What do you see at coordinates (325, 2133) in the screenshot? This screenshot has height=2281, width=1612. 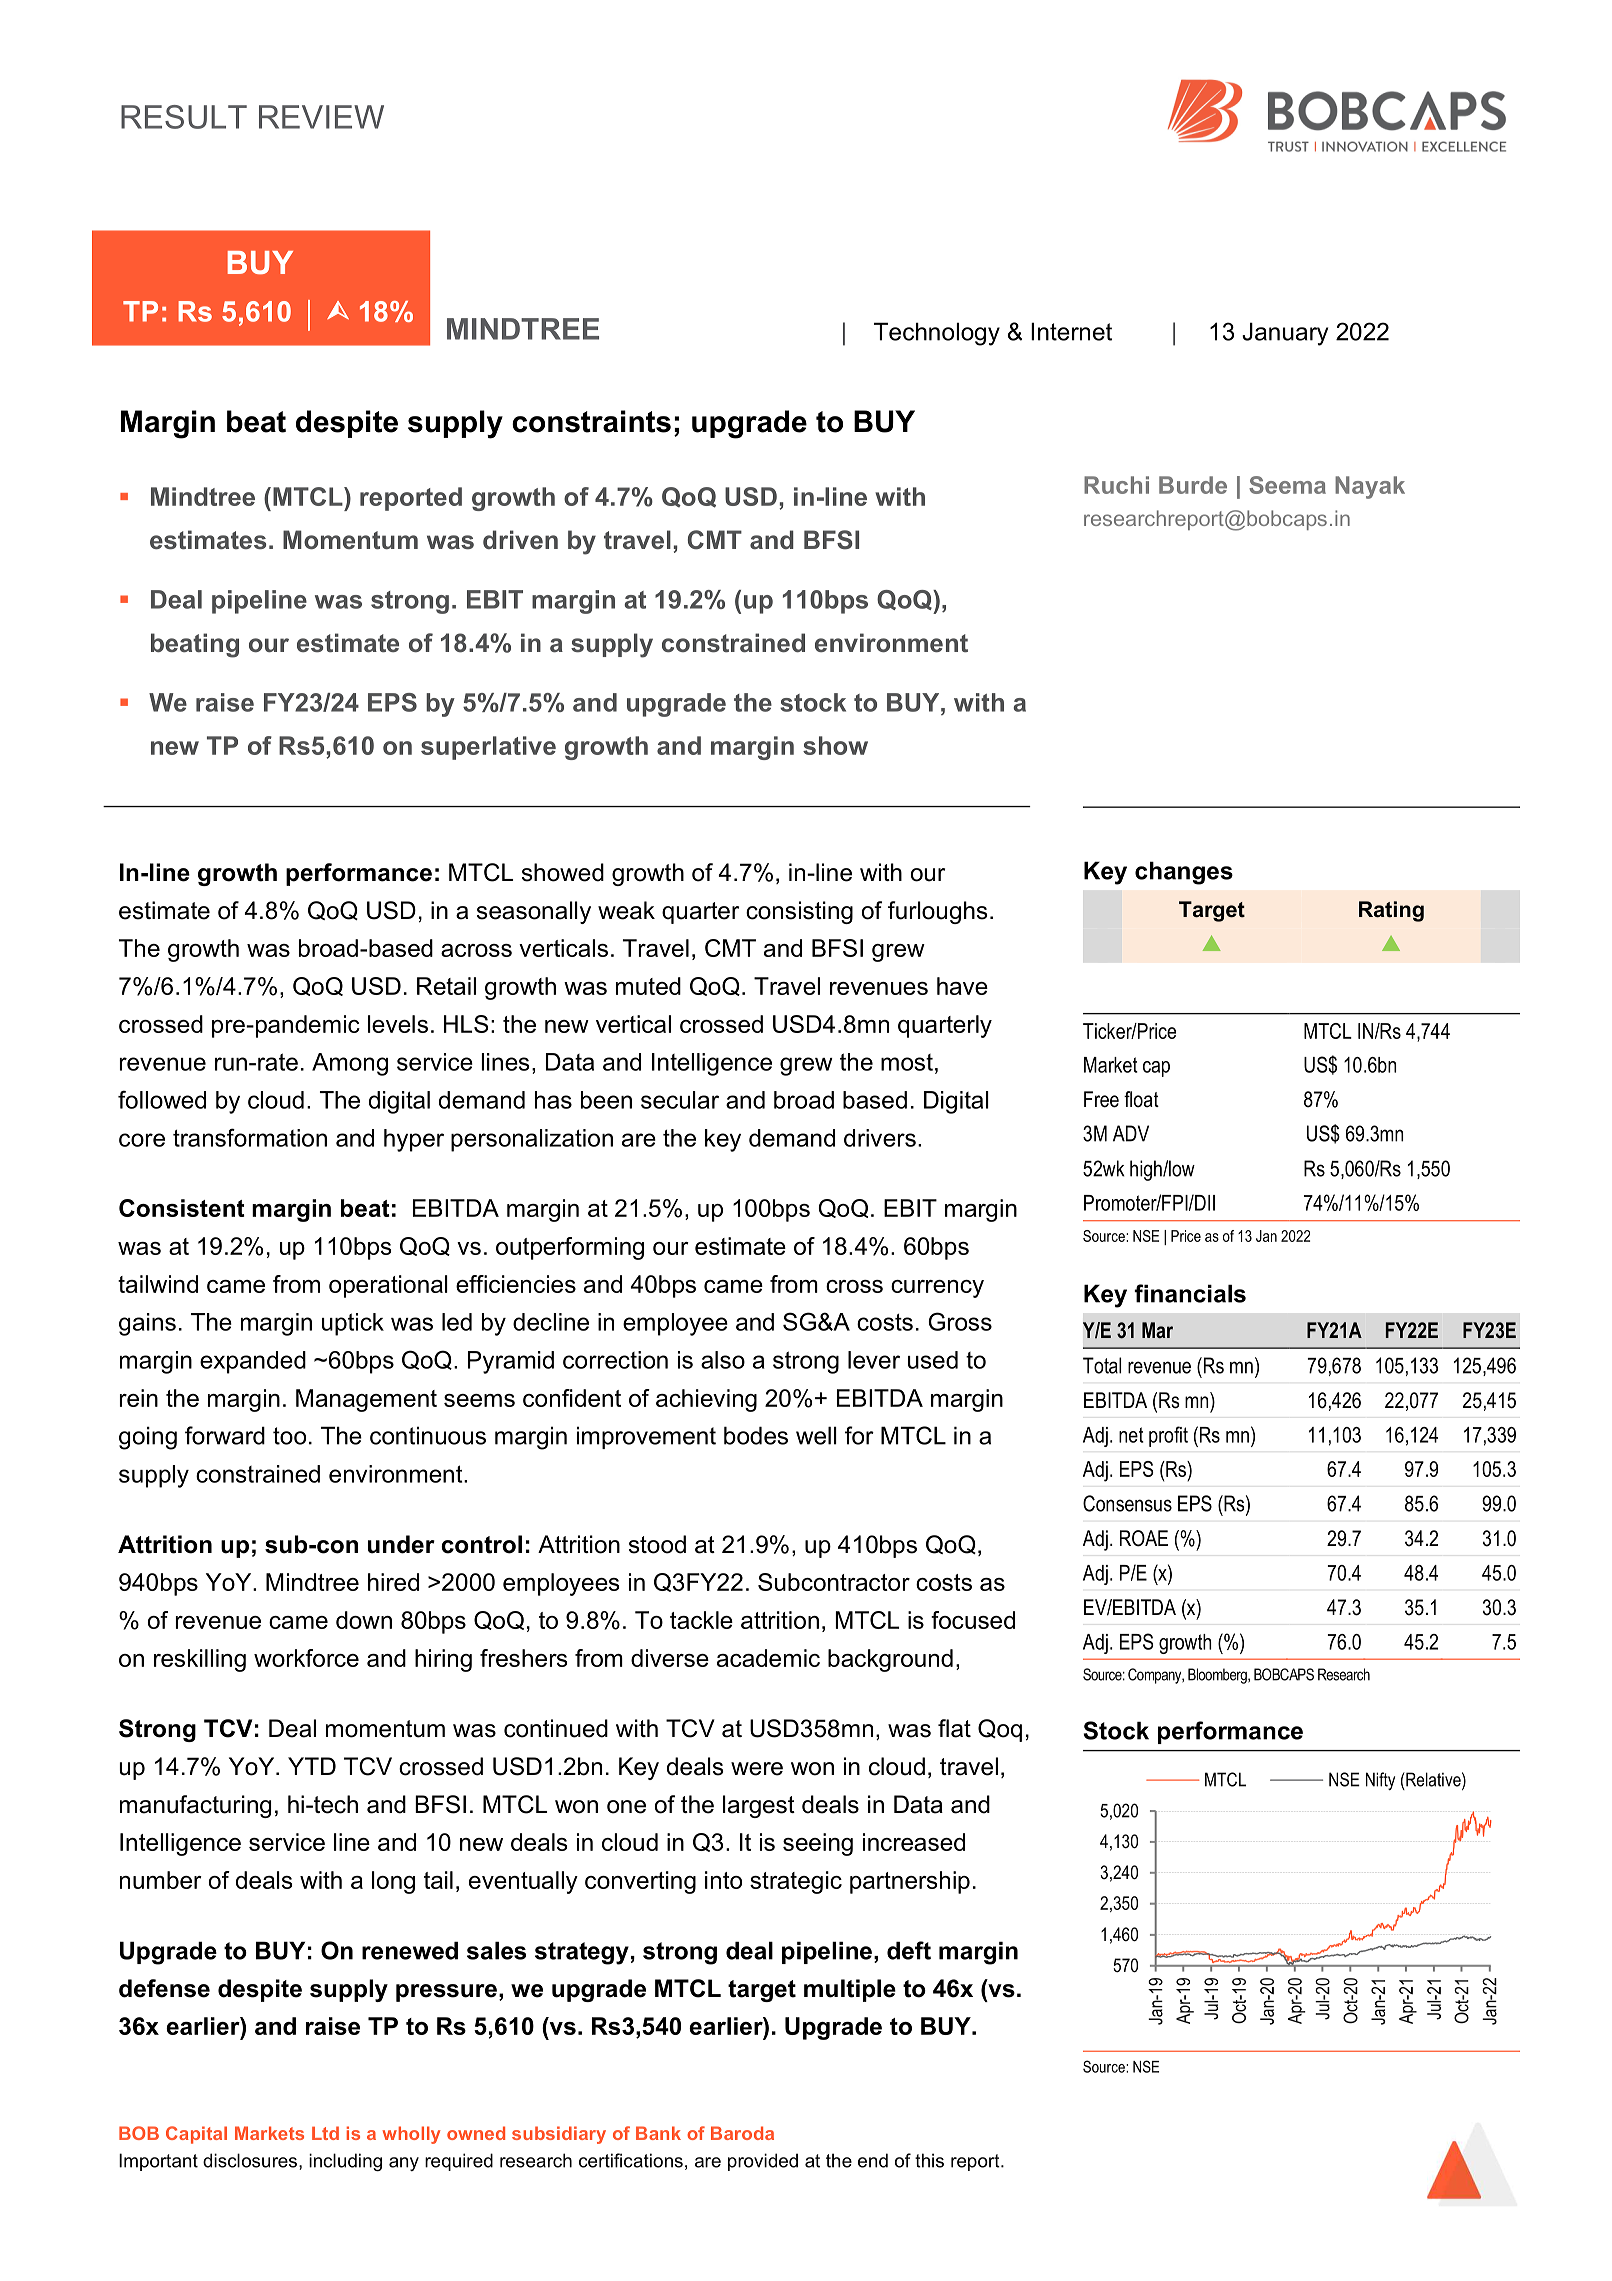 I see `Ltd` at bounding box center [325, 2133].
